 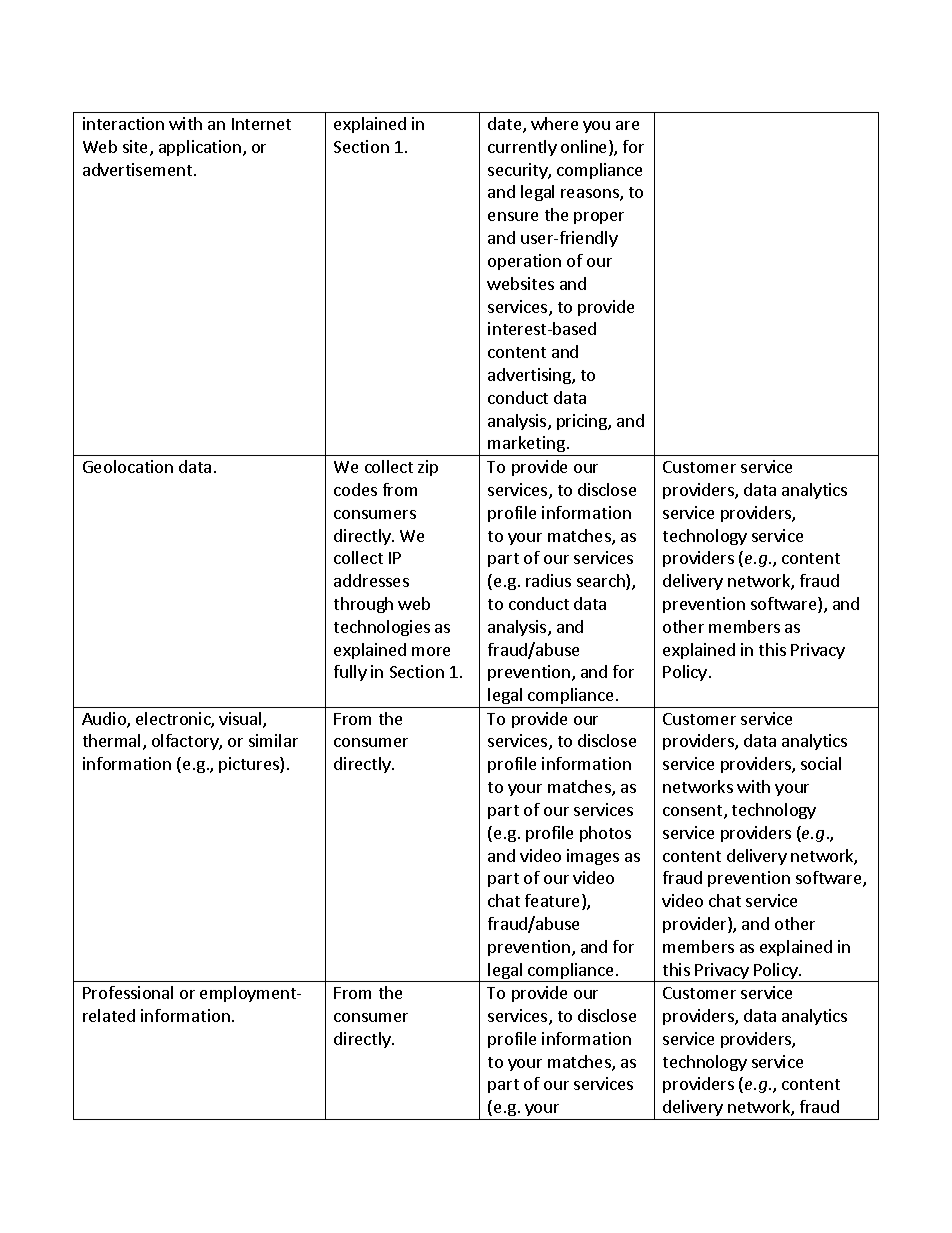 I want to click on application, so click(x=200, y=148).
